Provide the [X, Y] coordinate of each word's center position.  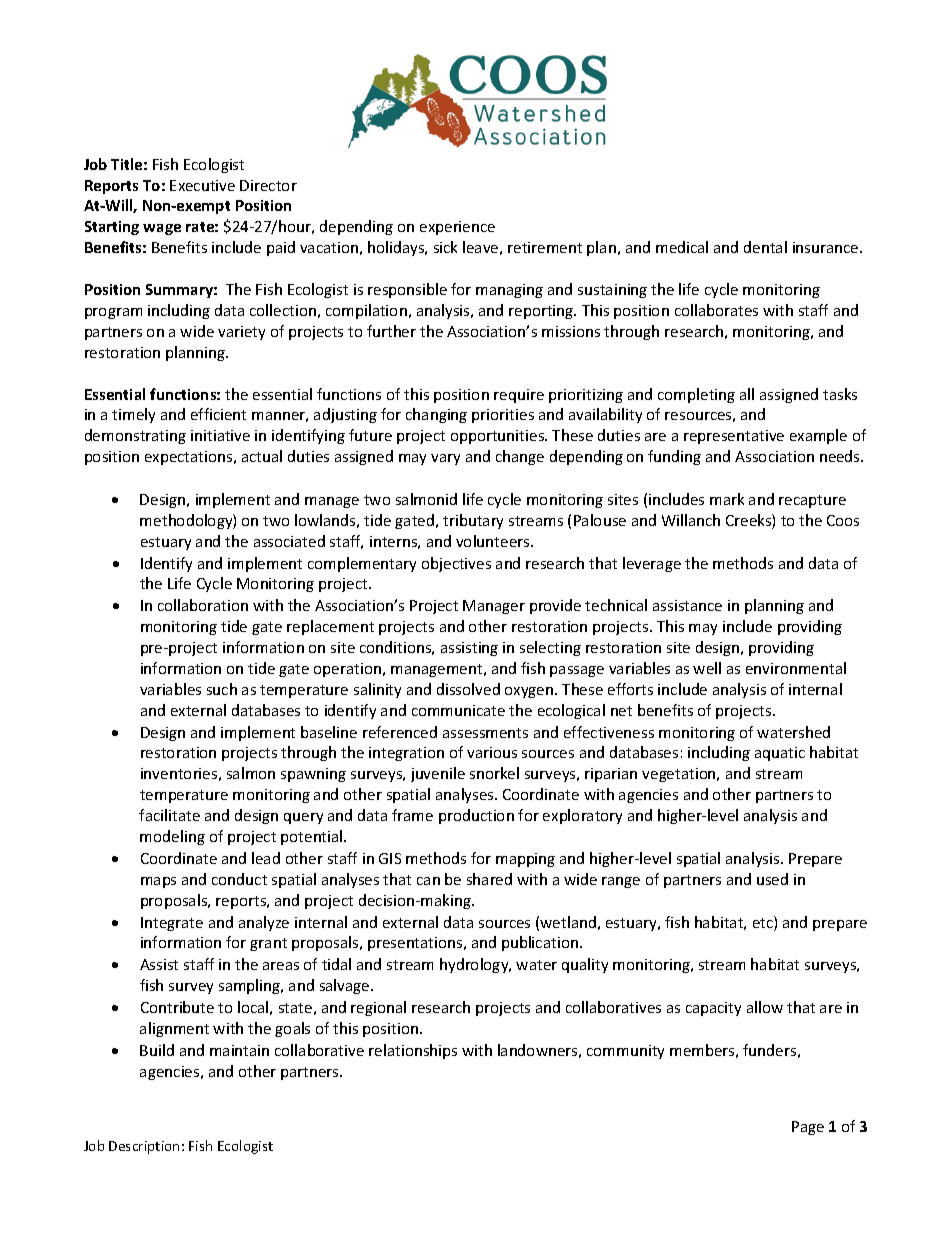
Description [144, 1147]
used [772, 879]
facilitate [169, 815]
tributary [473, 521]
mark [727, 499]
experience [457, 228]
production [476, 816]
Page [808, 1128]
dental [765, 247]
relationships [413, 1051]
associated [289, 541]
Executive [202, 185]
